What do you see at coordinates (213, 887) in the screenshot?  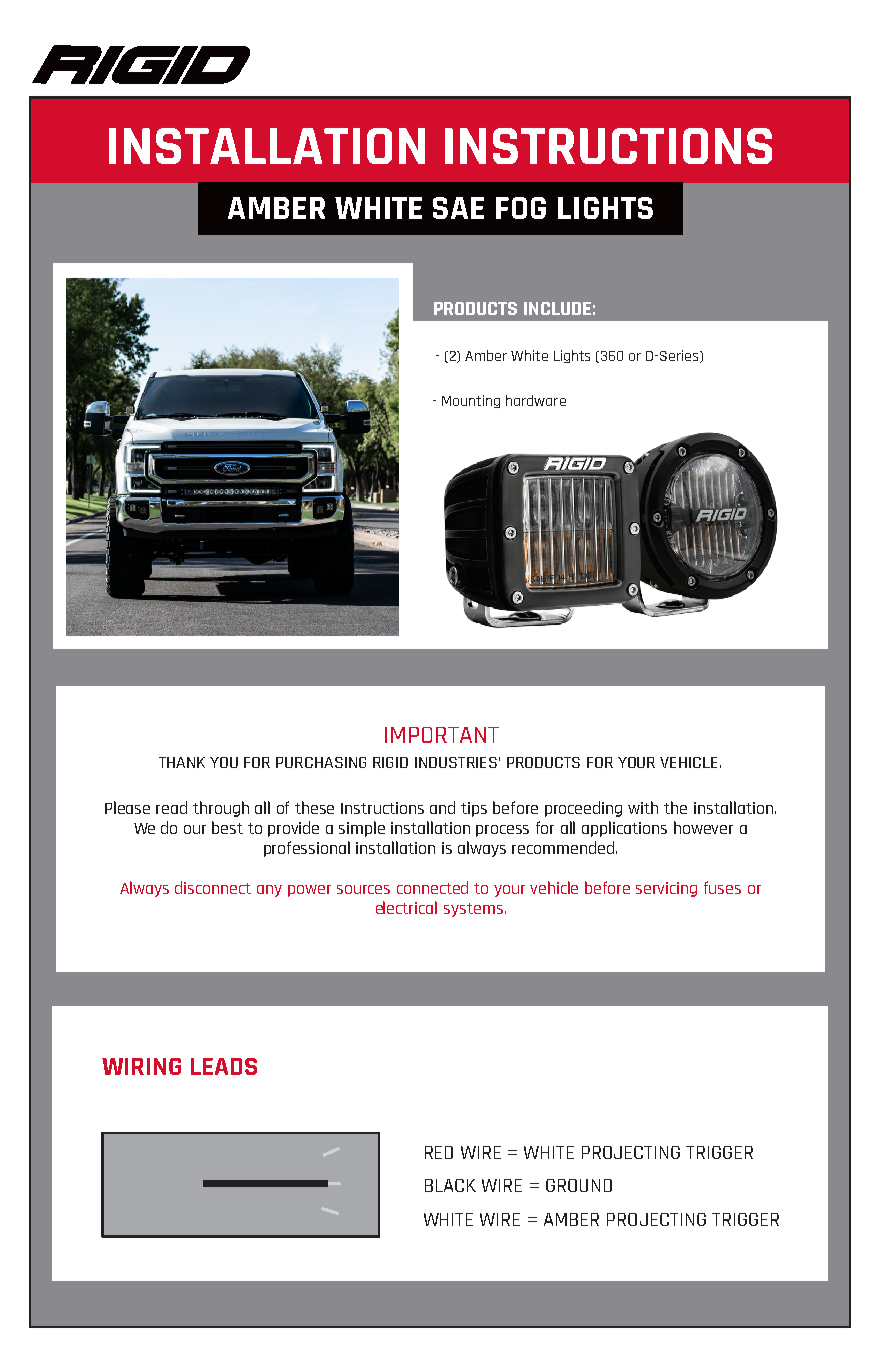 I see `disconnect` at bounding box center [213, 887].
